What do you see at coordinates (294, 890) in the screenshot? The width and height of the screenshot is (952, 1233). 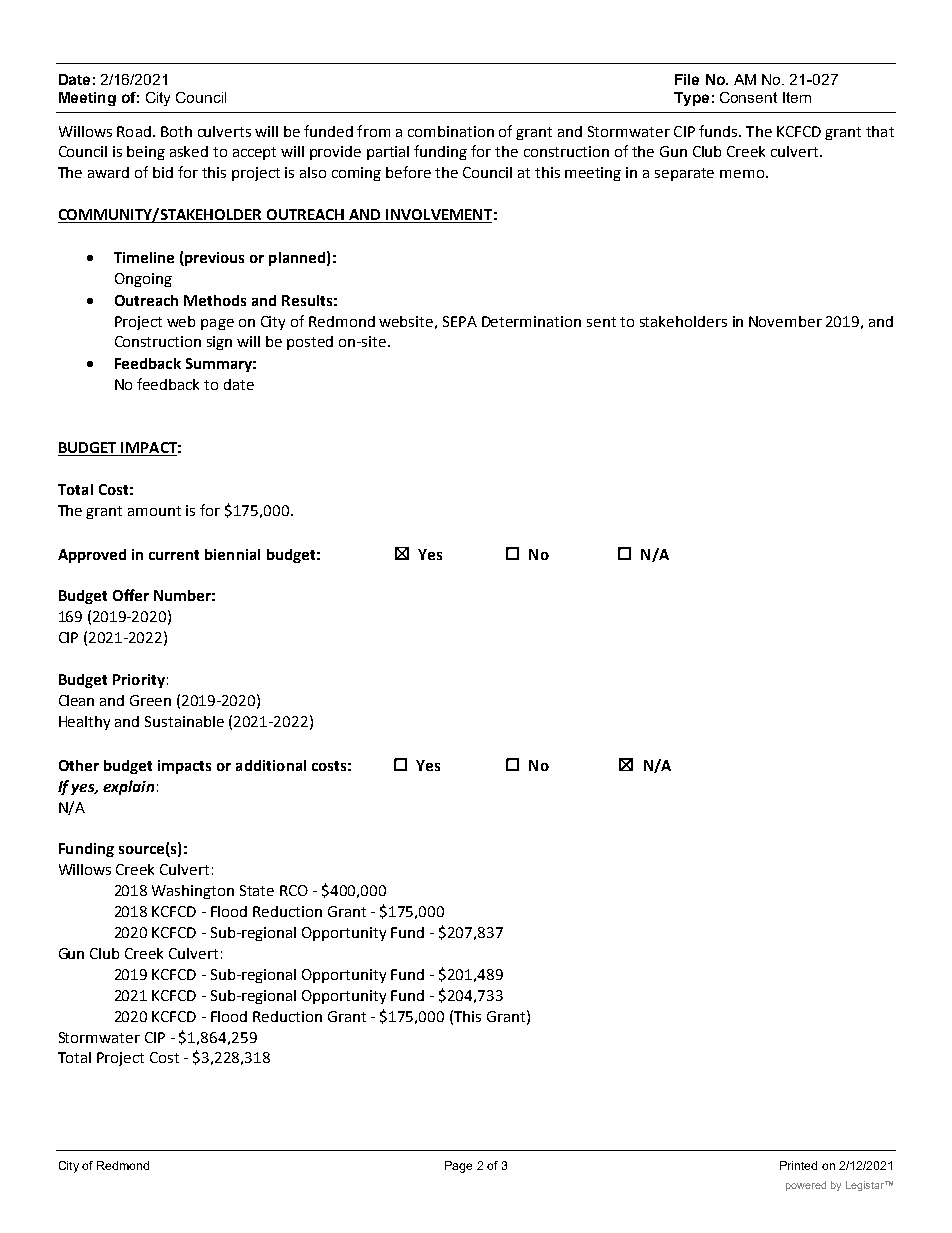 I see `RCO` at bounding box center [294, 890].
